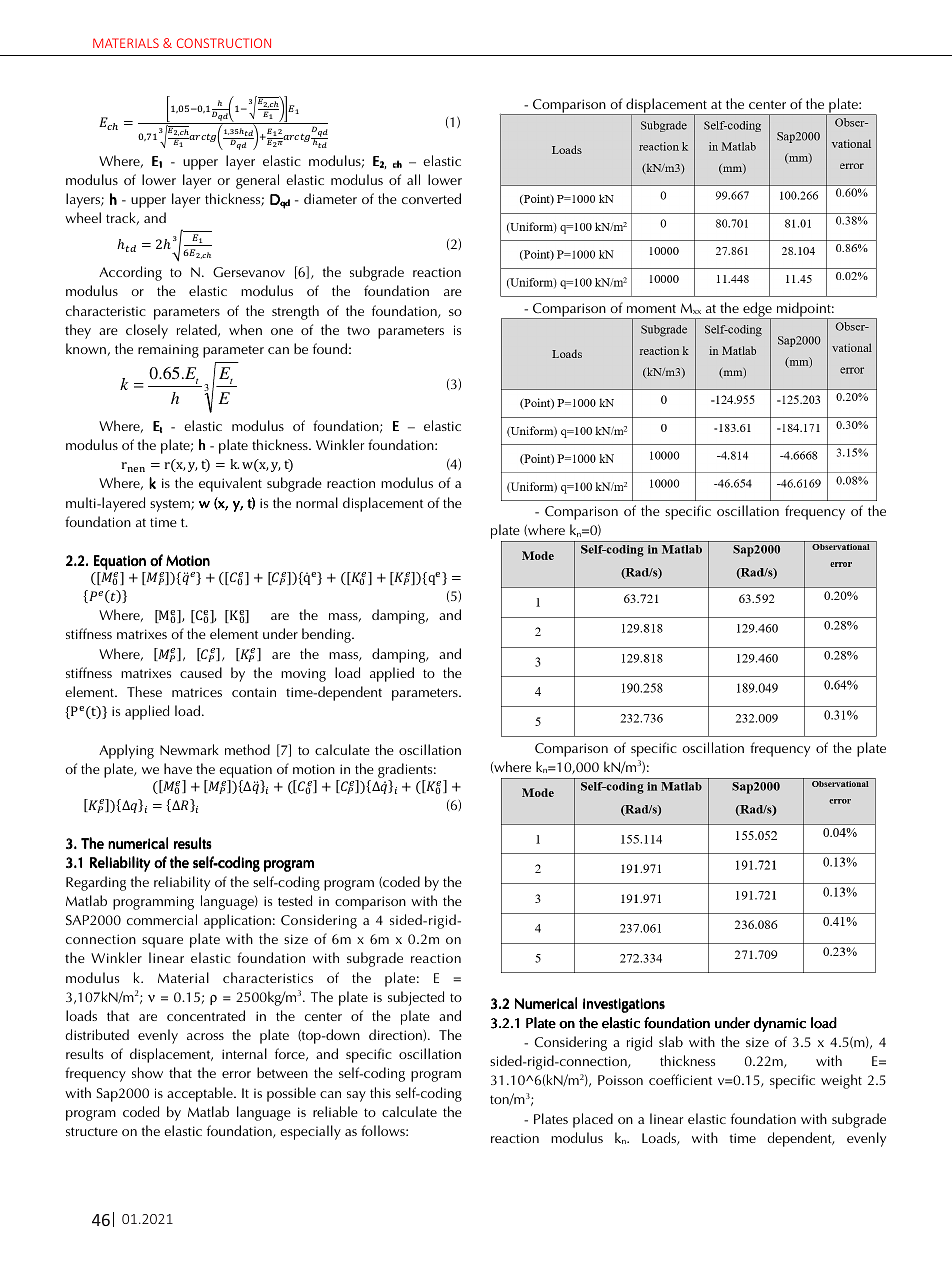 The height and width of the screenshot is (1264, 952). What do you see at coordinates (224, 43) in the screenshot?
I see `CONSTRUCTION` at bounding box center [224, 43].
